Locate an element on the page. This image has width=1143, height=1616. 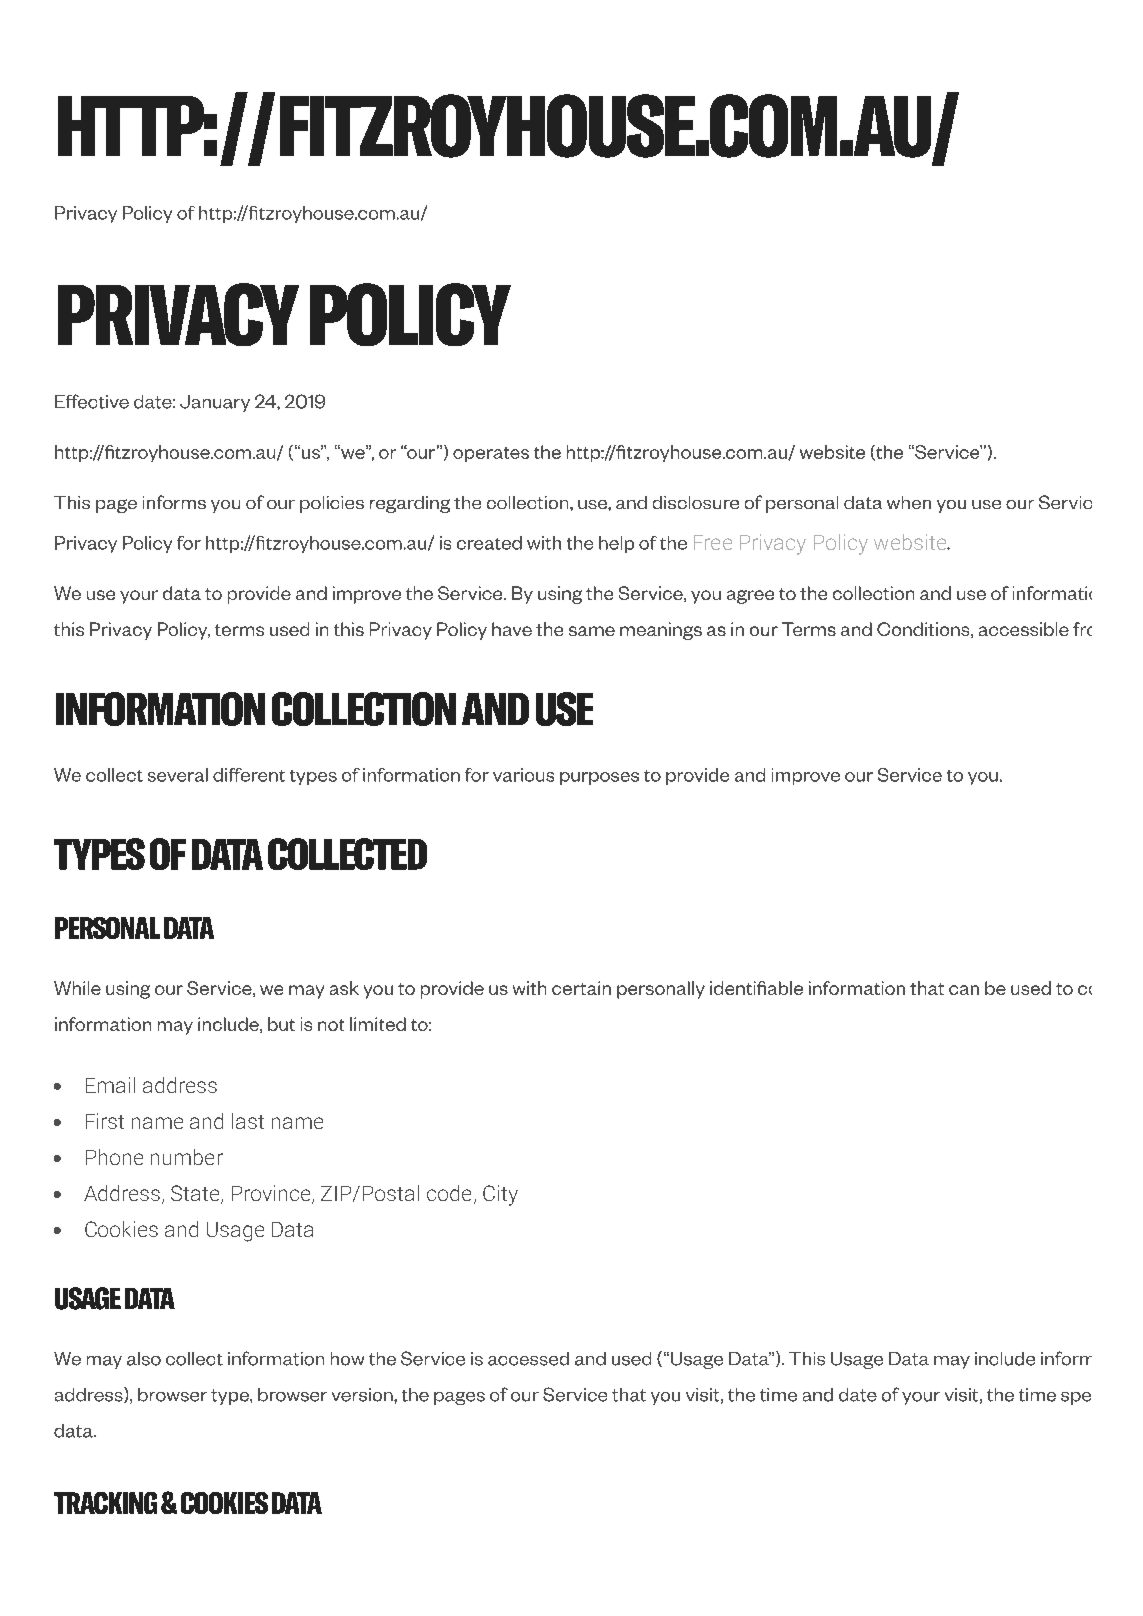
several is located at coordinates (178, 775).
